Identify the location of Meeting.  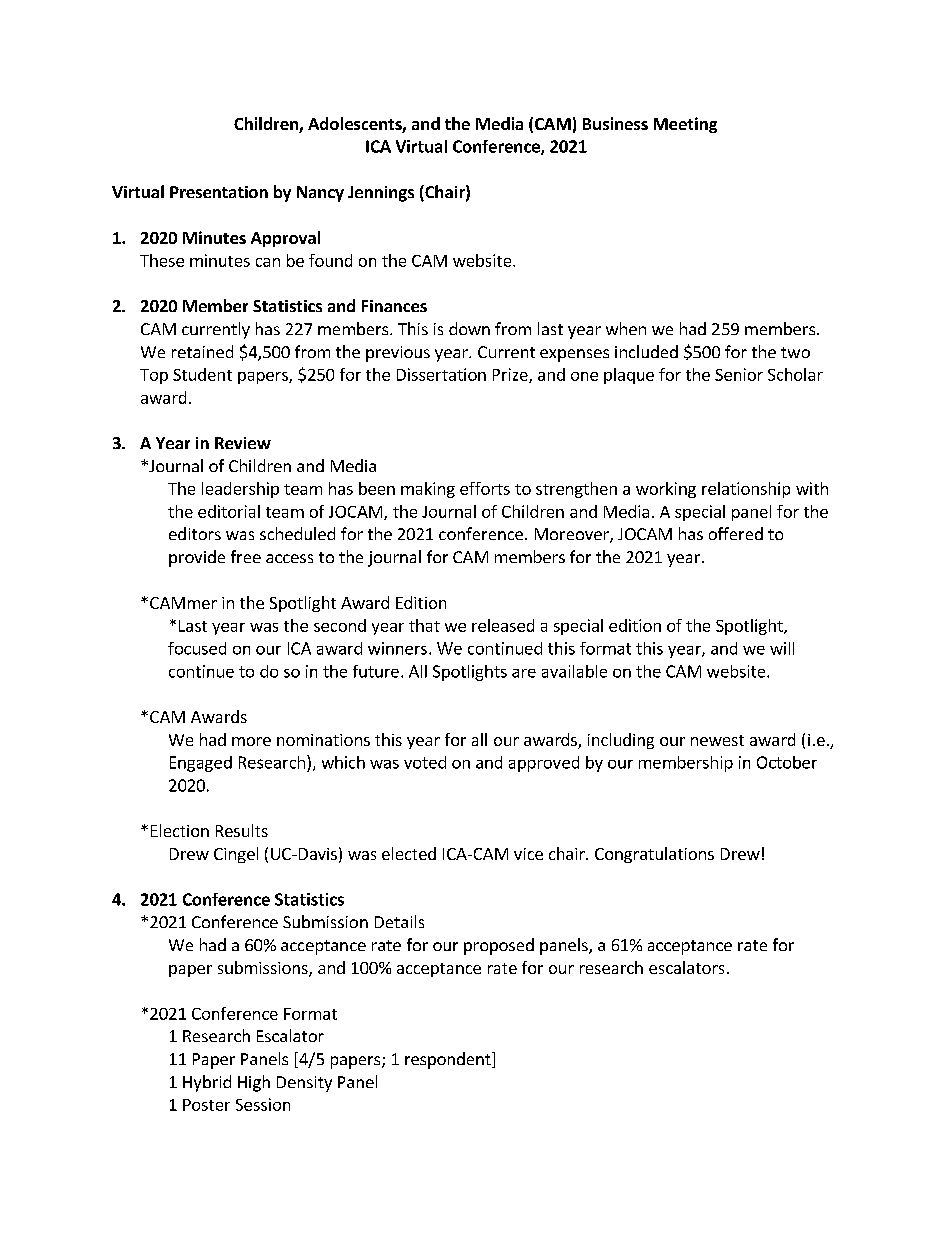
(685, 125).
